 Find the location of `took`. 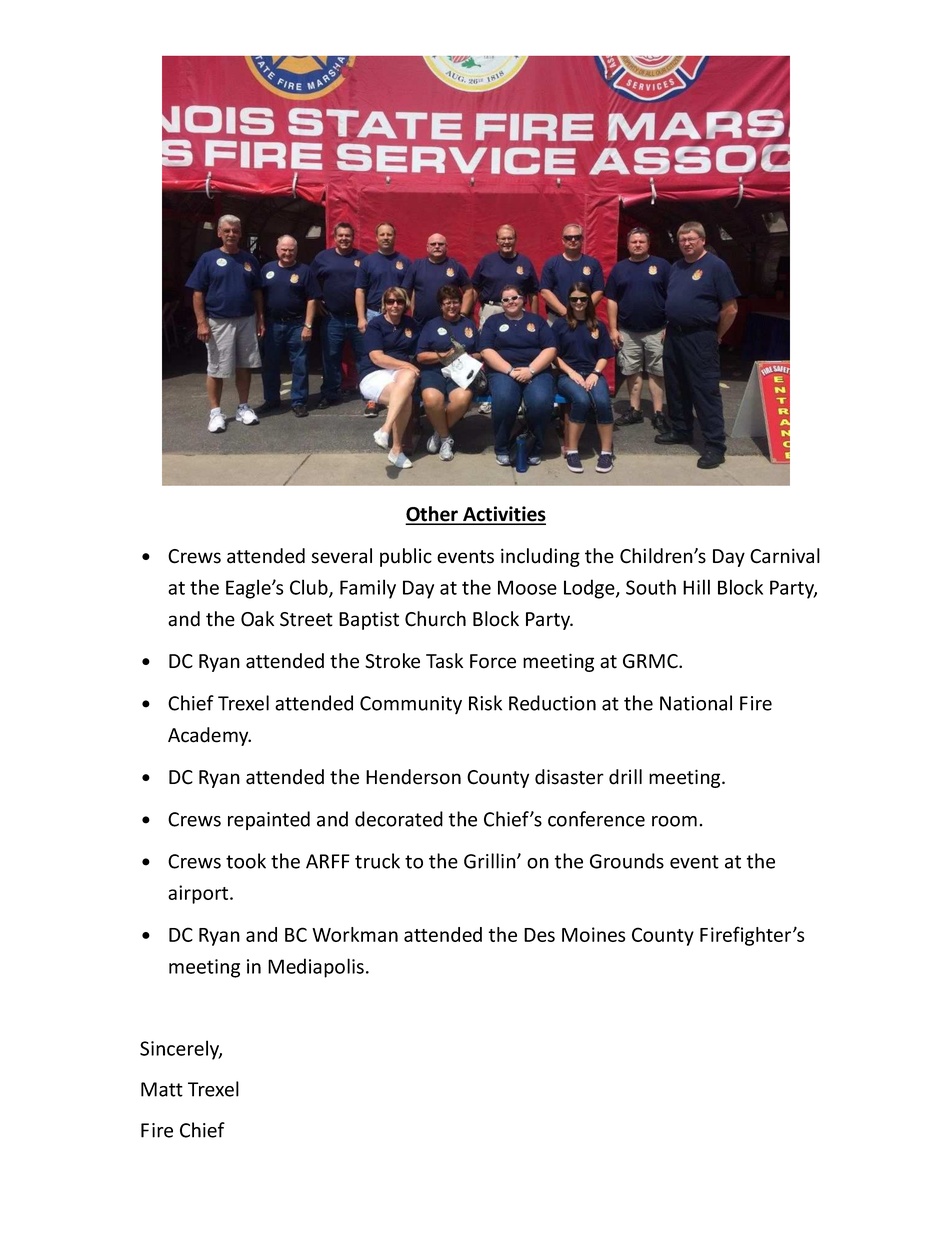

took is located at coordinates (246, 861).
